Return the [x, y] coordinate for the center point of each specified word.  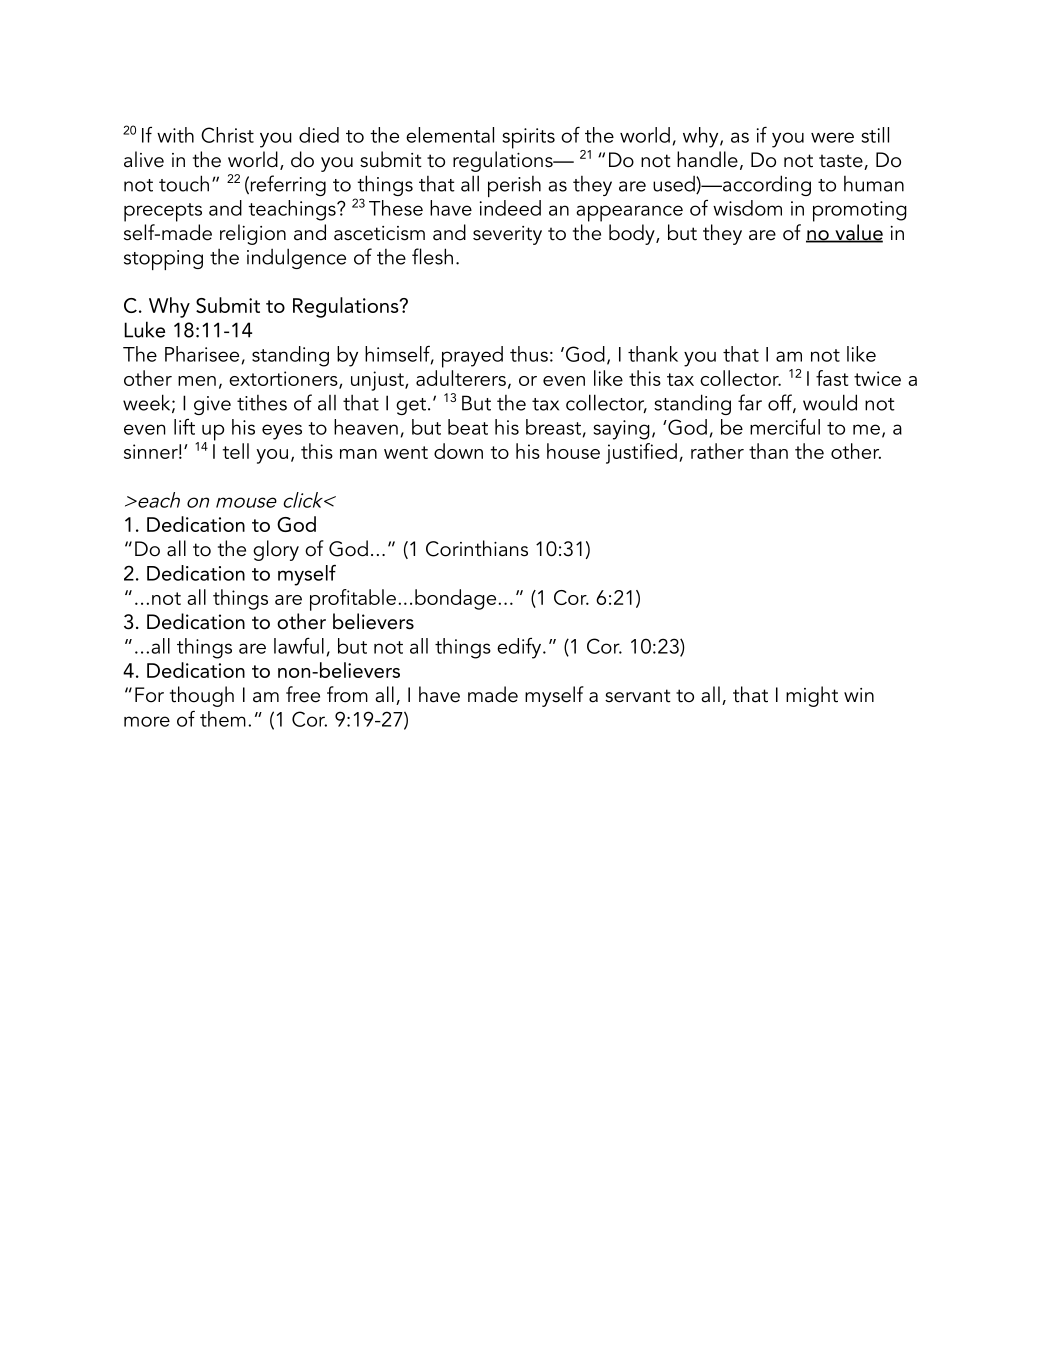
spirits [529, 138]
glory [276, 550]
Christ [227, 135]
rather [717, 451]
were [832, 137]
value [858, 233]
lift [184, 427]
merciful [785, 427]
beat [468, 427]
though [202, 696]
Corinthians [477, 548]
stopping [163, 260]
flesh [432, 256]
